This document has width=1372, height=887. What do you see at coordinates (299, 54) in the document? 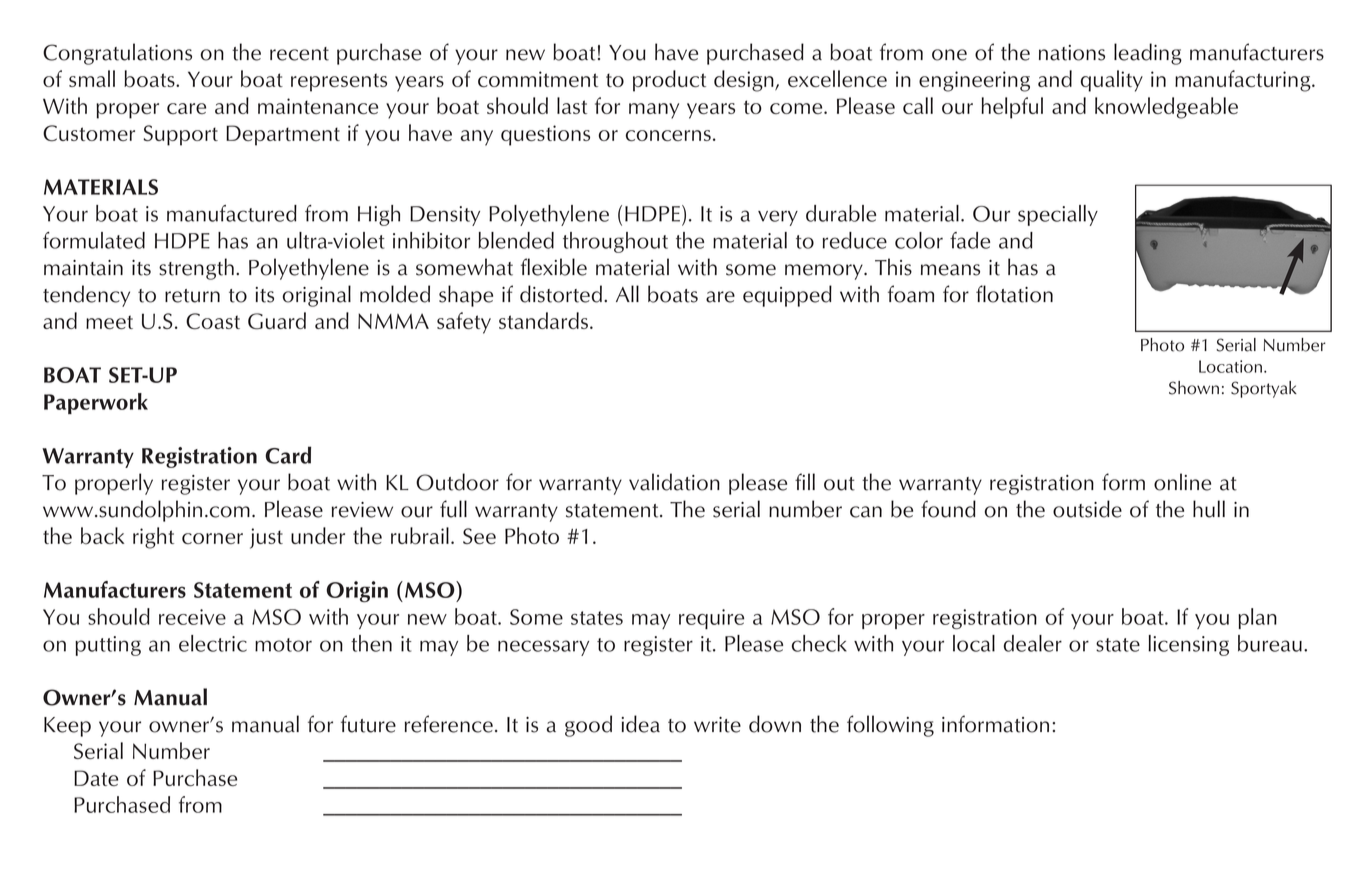
I see `recent` at bounding box center [299, 54].
